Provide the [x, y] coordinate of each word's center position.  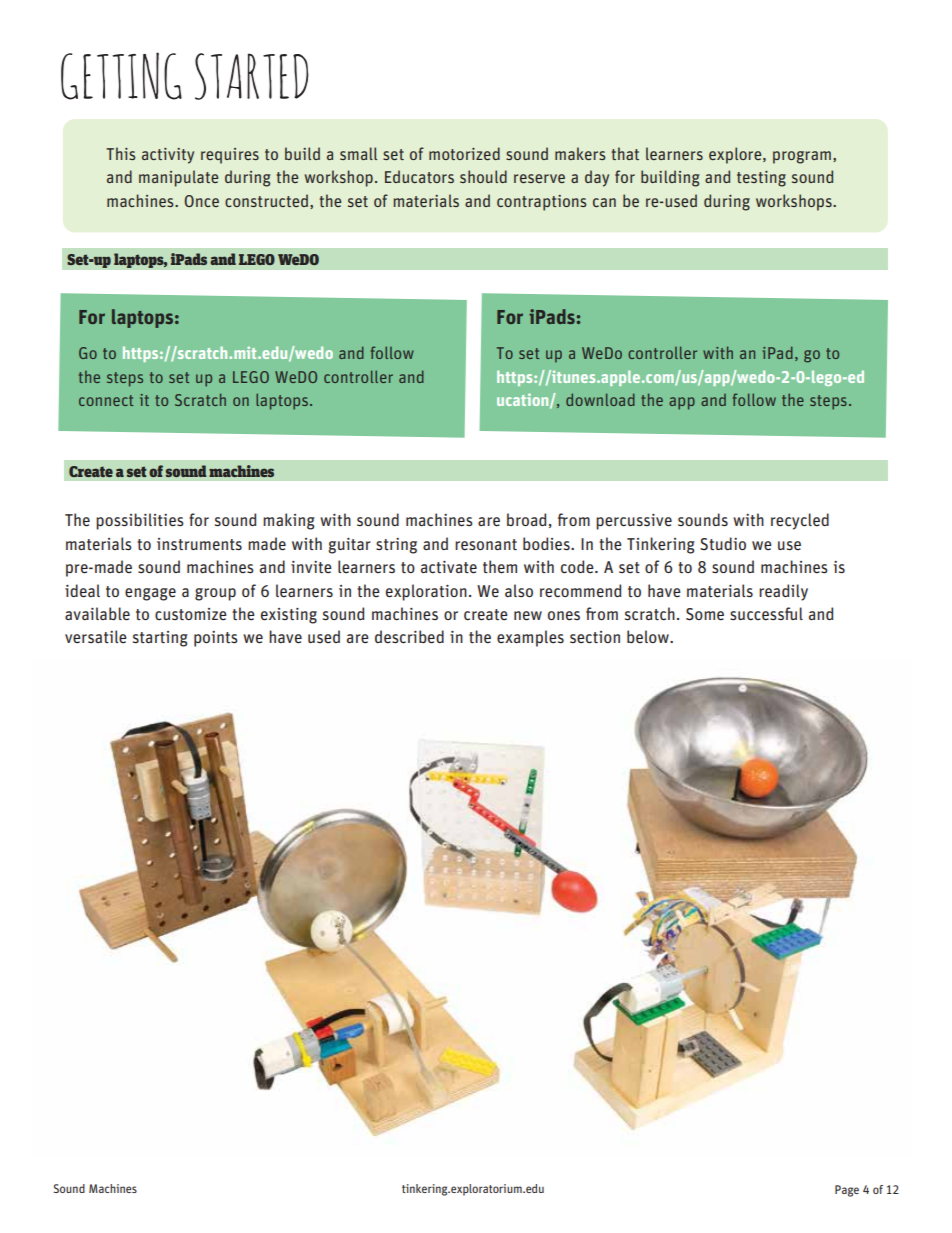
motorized [464, 153]
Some [705, 614]
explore [736, 155]
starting [160, 639]
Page [847, 1191]
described [409, 637]
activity [168, 156]
